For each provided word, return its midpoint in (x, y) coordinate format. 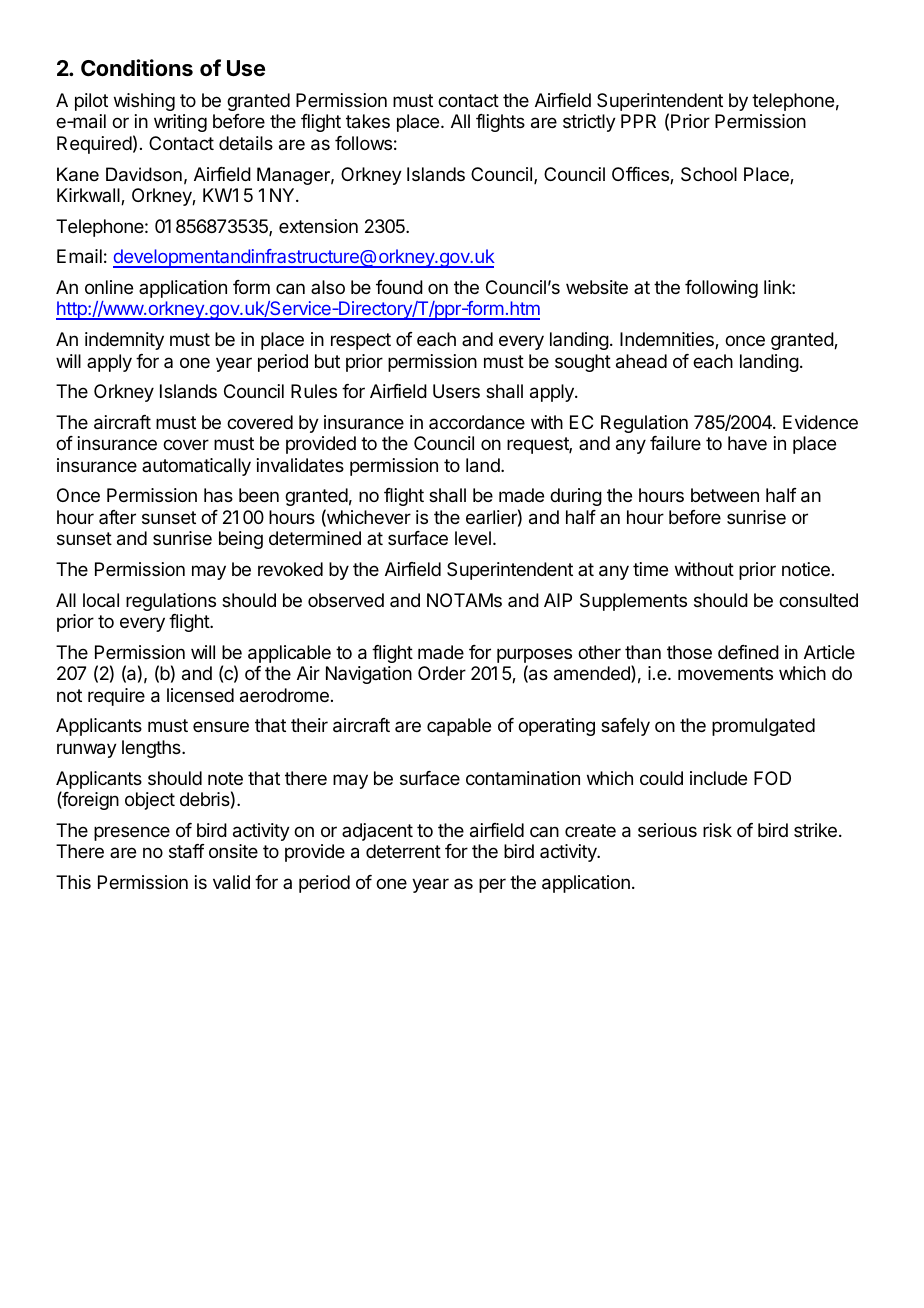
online (109, 287)
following (721, 289)
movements (725, 673)
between (725, 495)
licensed (200, 695)
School (709, 174)
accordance (477, 422)
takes (368, 121)
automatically (196, 467)
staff (187, 851)
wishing (144, 102)
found (399, 287)
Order (442, 673)
